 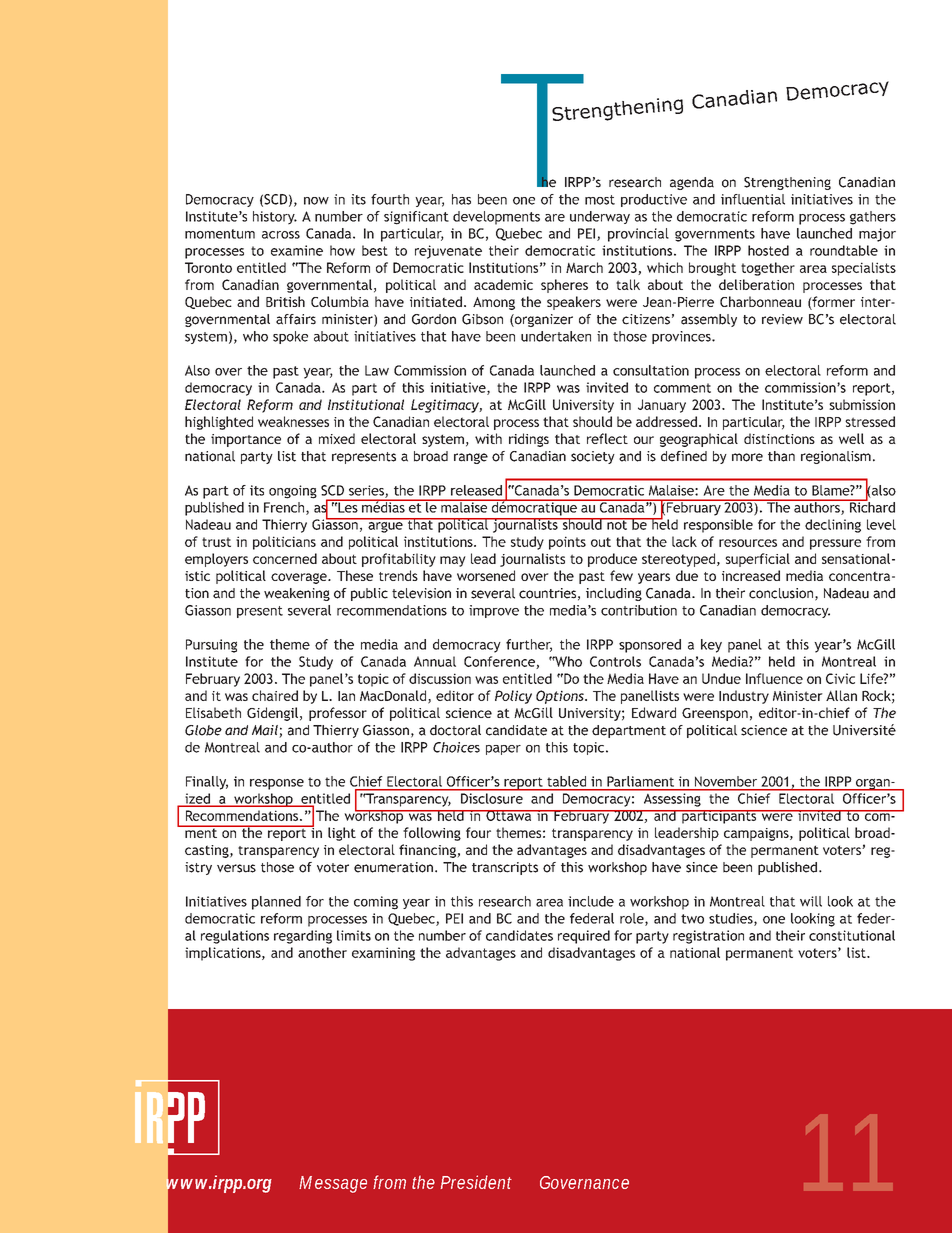 What do you see at coordinates (275, 218) in the image?
I see `history` at bounding box center [275, 218].
